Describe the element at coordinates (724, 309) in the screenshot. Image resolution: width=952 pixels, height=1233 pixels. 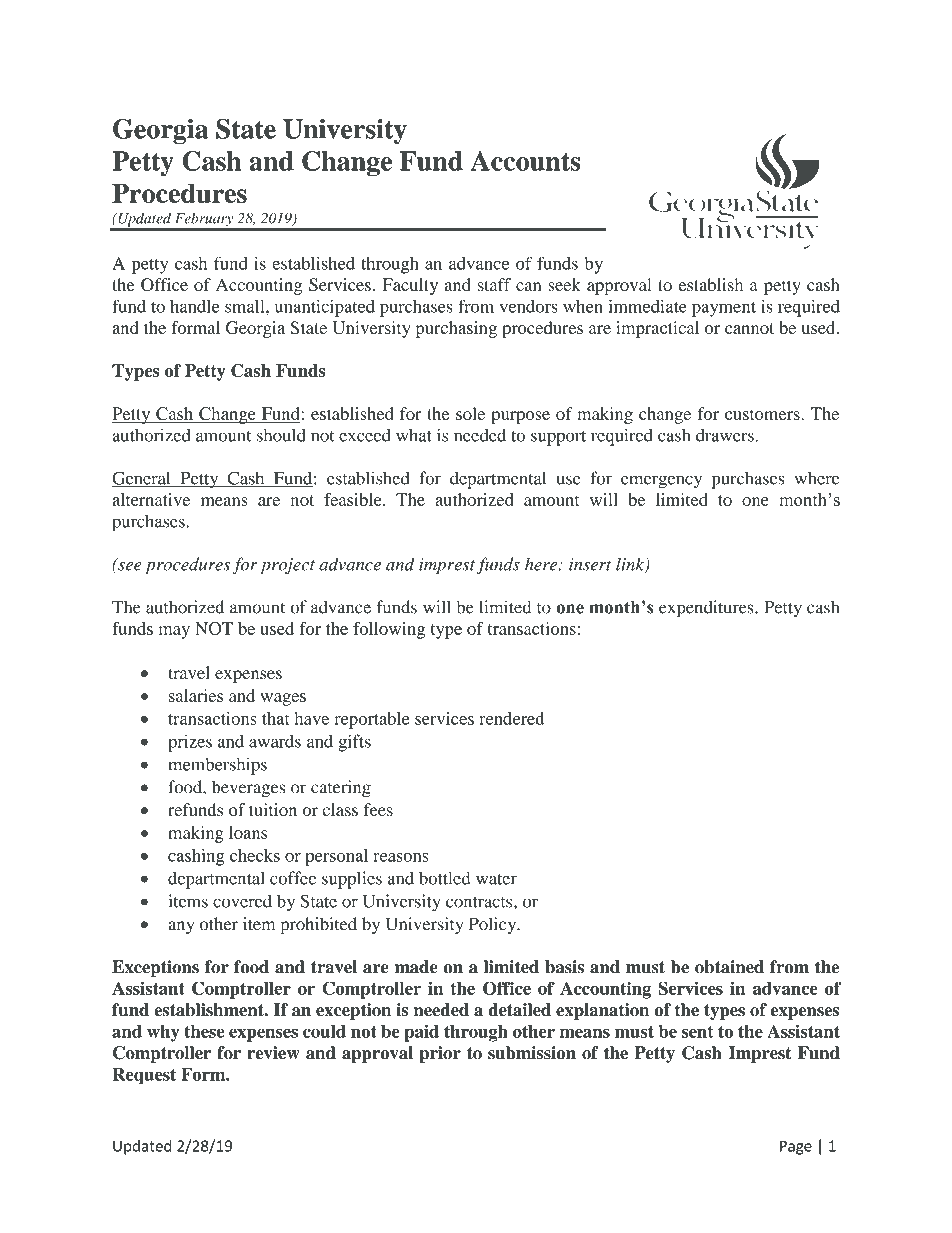
I see `payment` at that location.
